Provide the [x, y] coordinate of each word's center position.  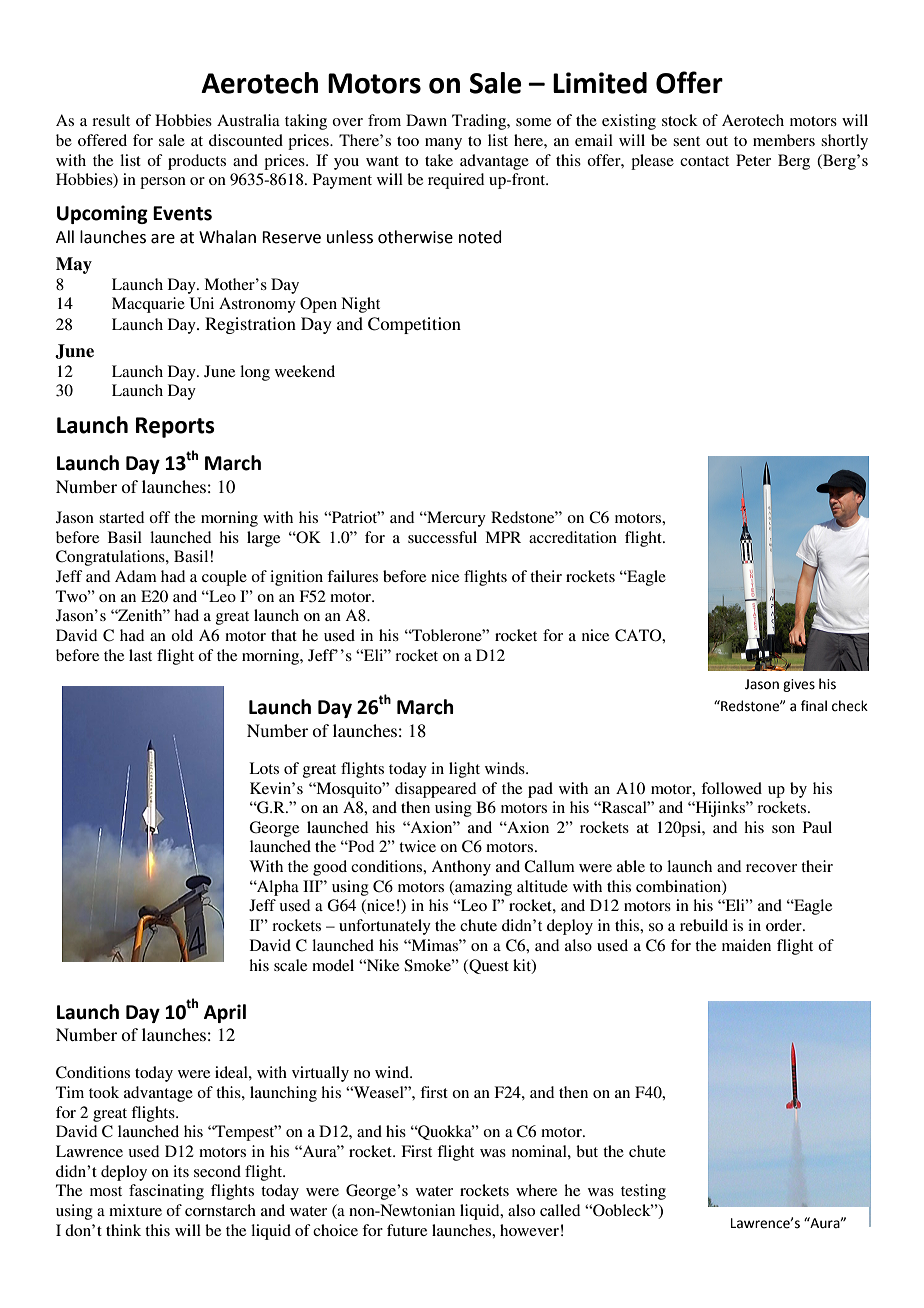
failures [352, 576]
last [140, 655]
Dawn [426, 120]
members [784, 140]
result [111, 120]
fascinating [166, 1192]
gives [799, 685]
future [407, 1230]
